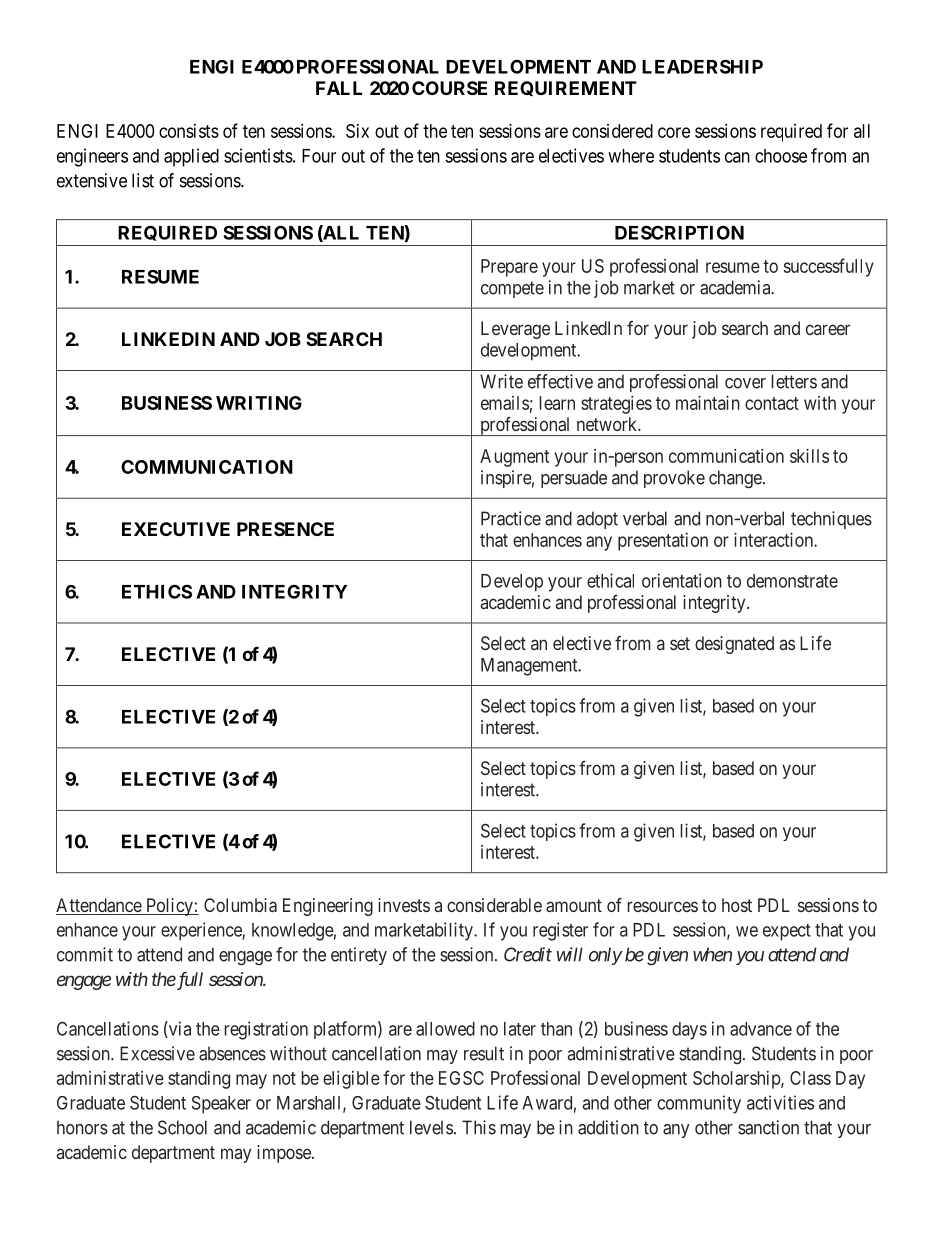  I want to click on consists, so click(189, 131).
